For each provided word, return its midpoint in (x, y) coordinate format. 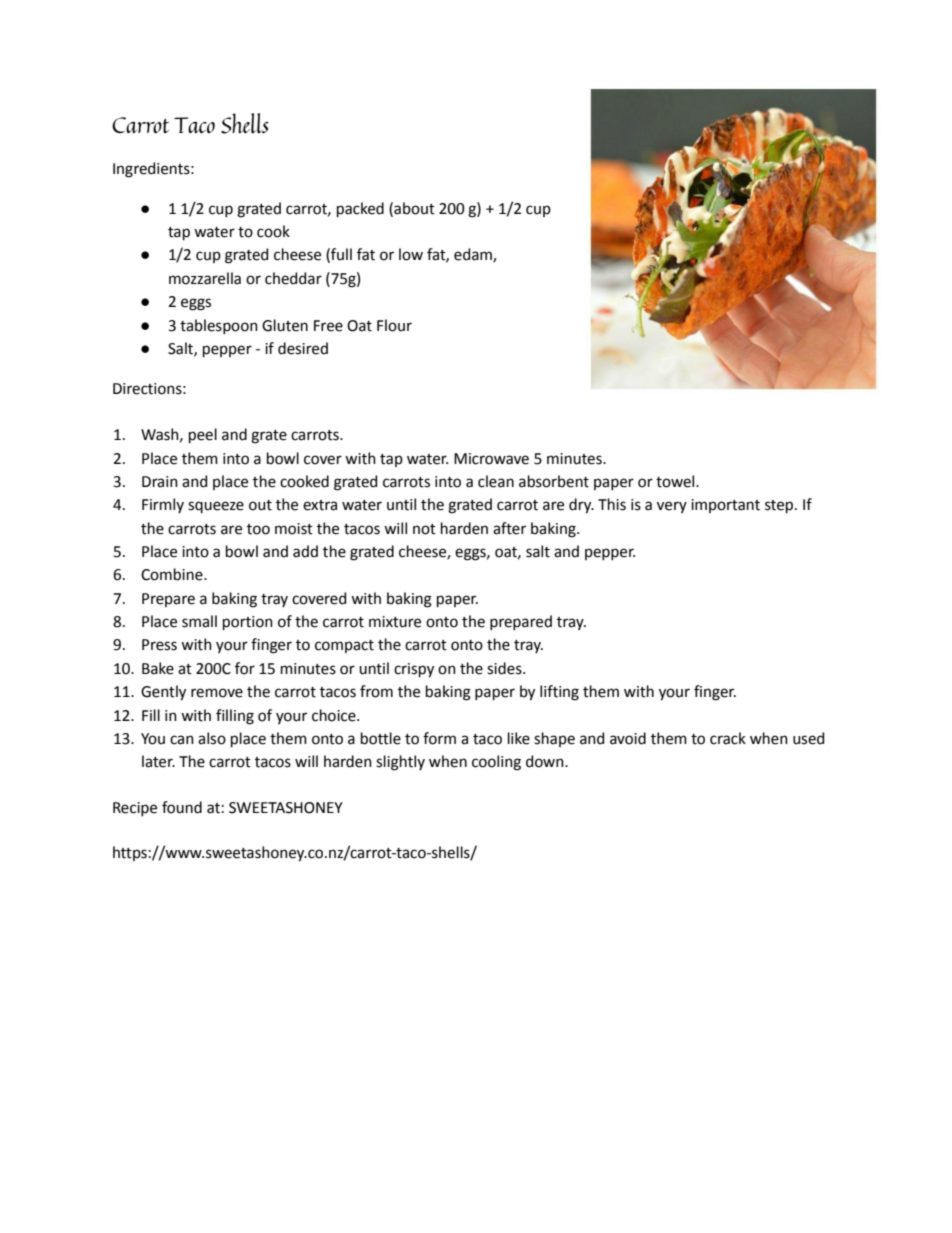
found (182, 807)
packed (360, 209)
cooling (496, 763)
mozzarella (205, 278)
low (411, 254)
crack (728, 738)
